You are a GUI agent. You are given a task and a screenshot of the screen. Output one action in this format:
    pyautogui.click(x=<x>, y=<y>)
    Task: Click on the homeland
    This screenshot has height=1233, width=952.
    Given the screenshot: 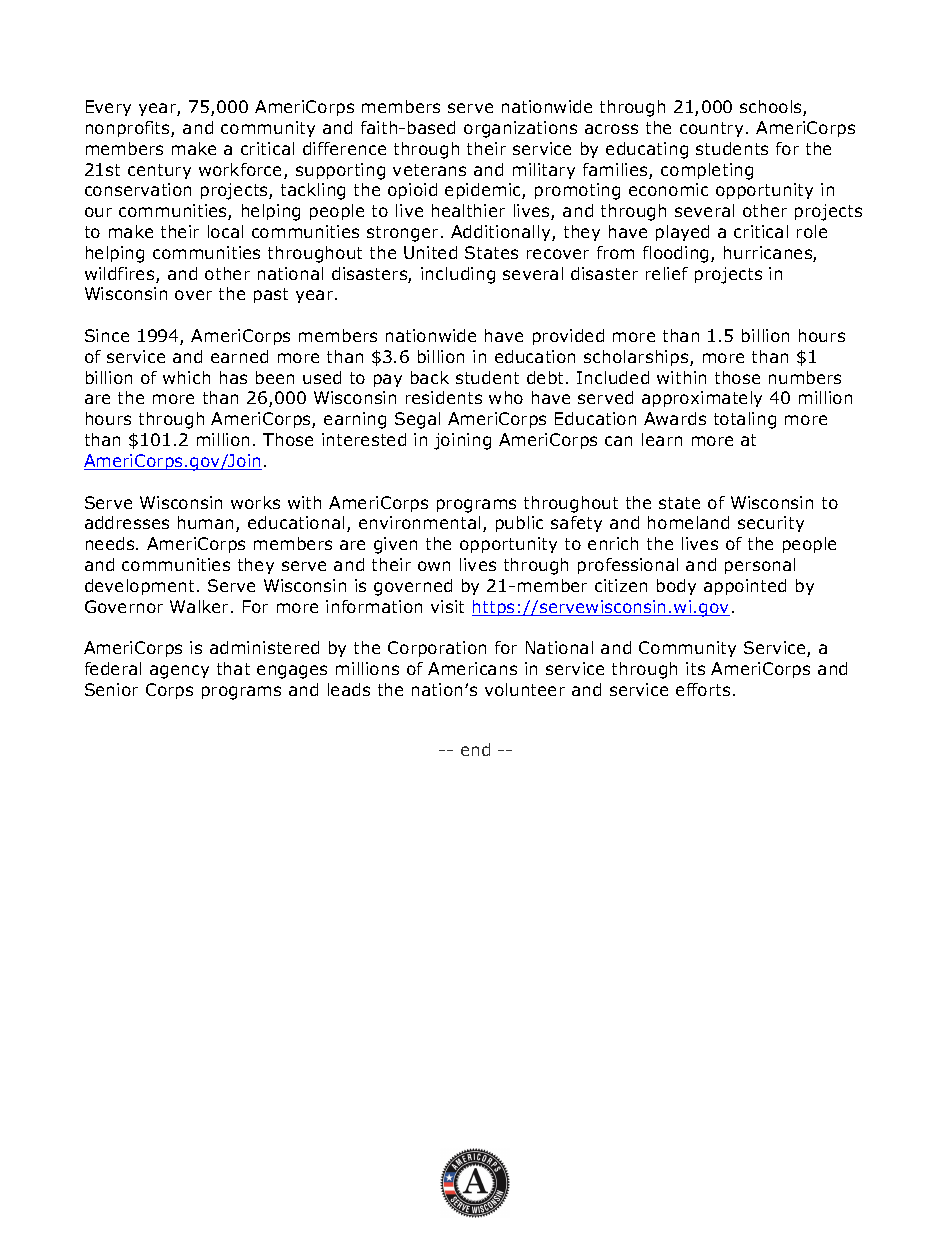 What is the action you would take?
    pyautogui.click(x=688, y=522)
